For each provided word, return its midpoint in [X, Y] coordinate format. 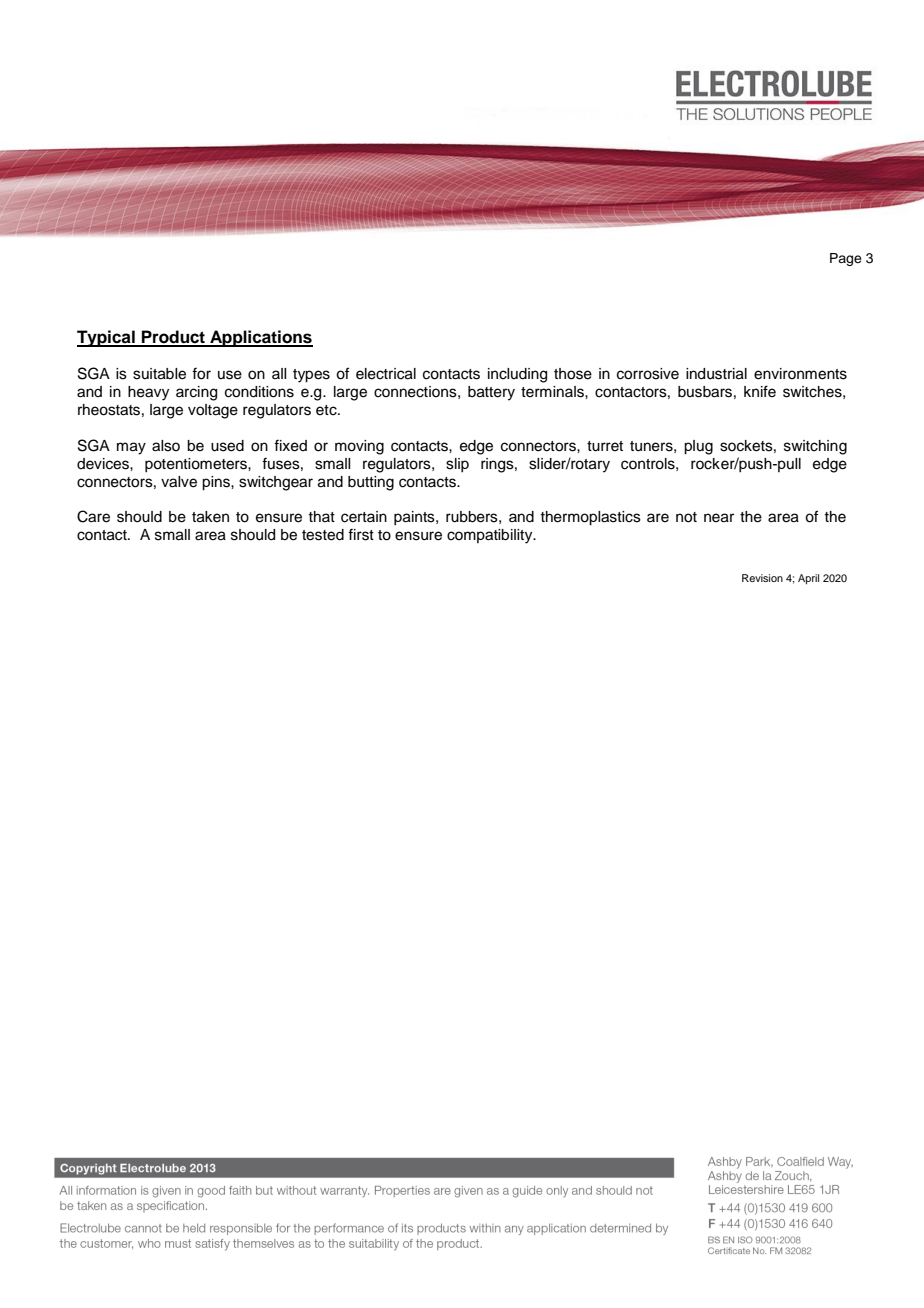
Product [173, 338]
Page [846, 259]
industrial [716, 374]
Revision [762, 578]
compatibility [491, 536]
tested [323, 535]
